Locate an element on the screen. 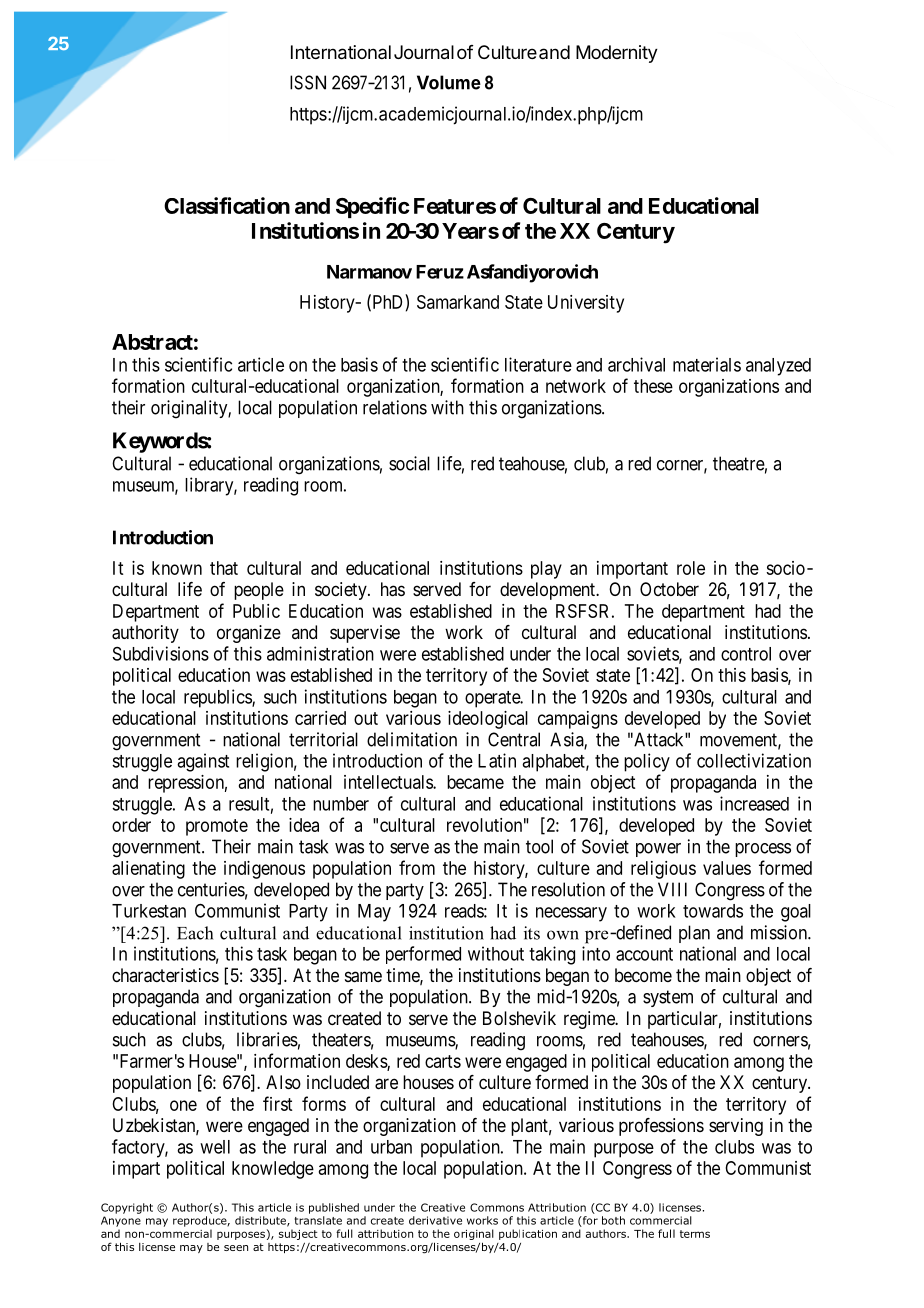 This screenshot has height=1308, width=924. seen is located at coordinates (236, 1248).
